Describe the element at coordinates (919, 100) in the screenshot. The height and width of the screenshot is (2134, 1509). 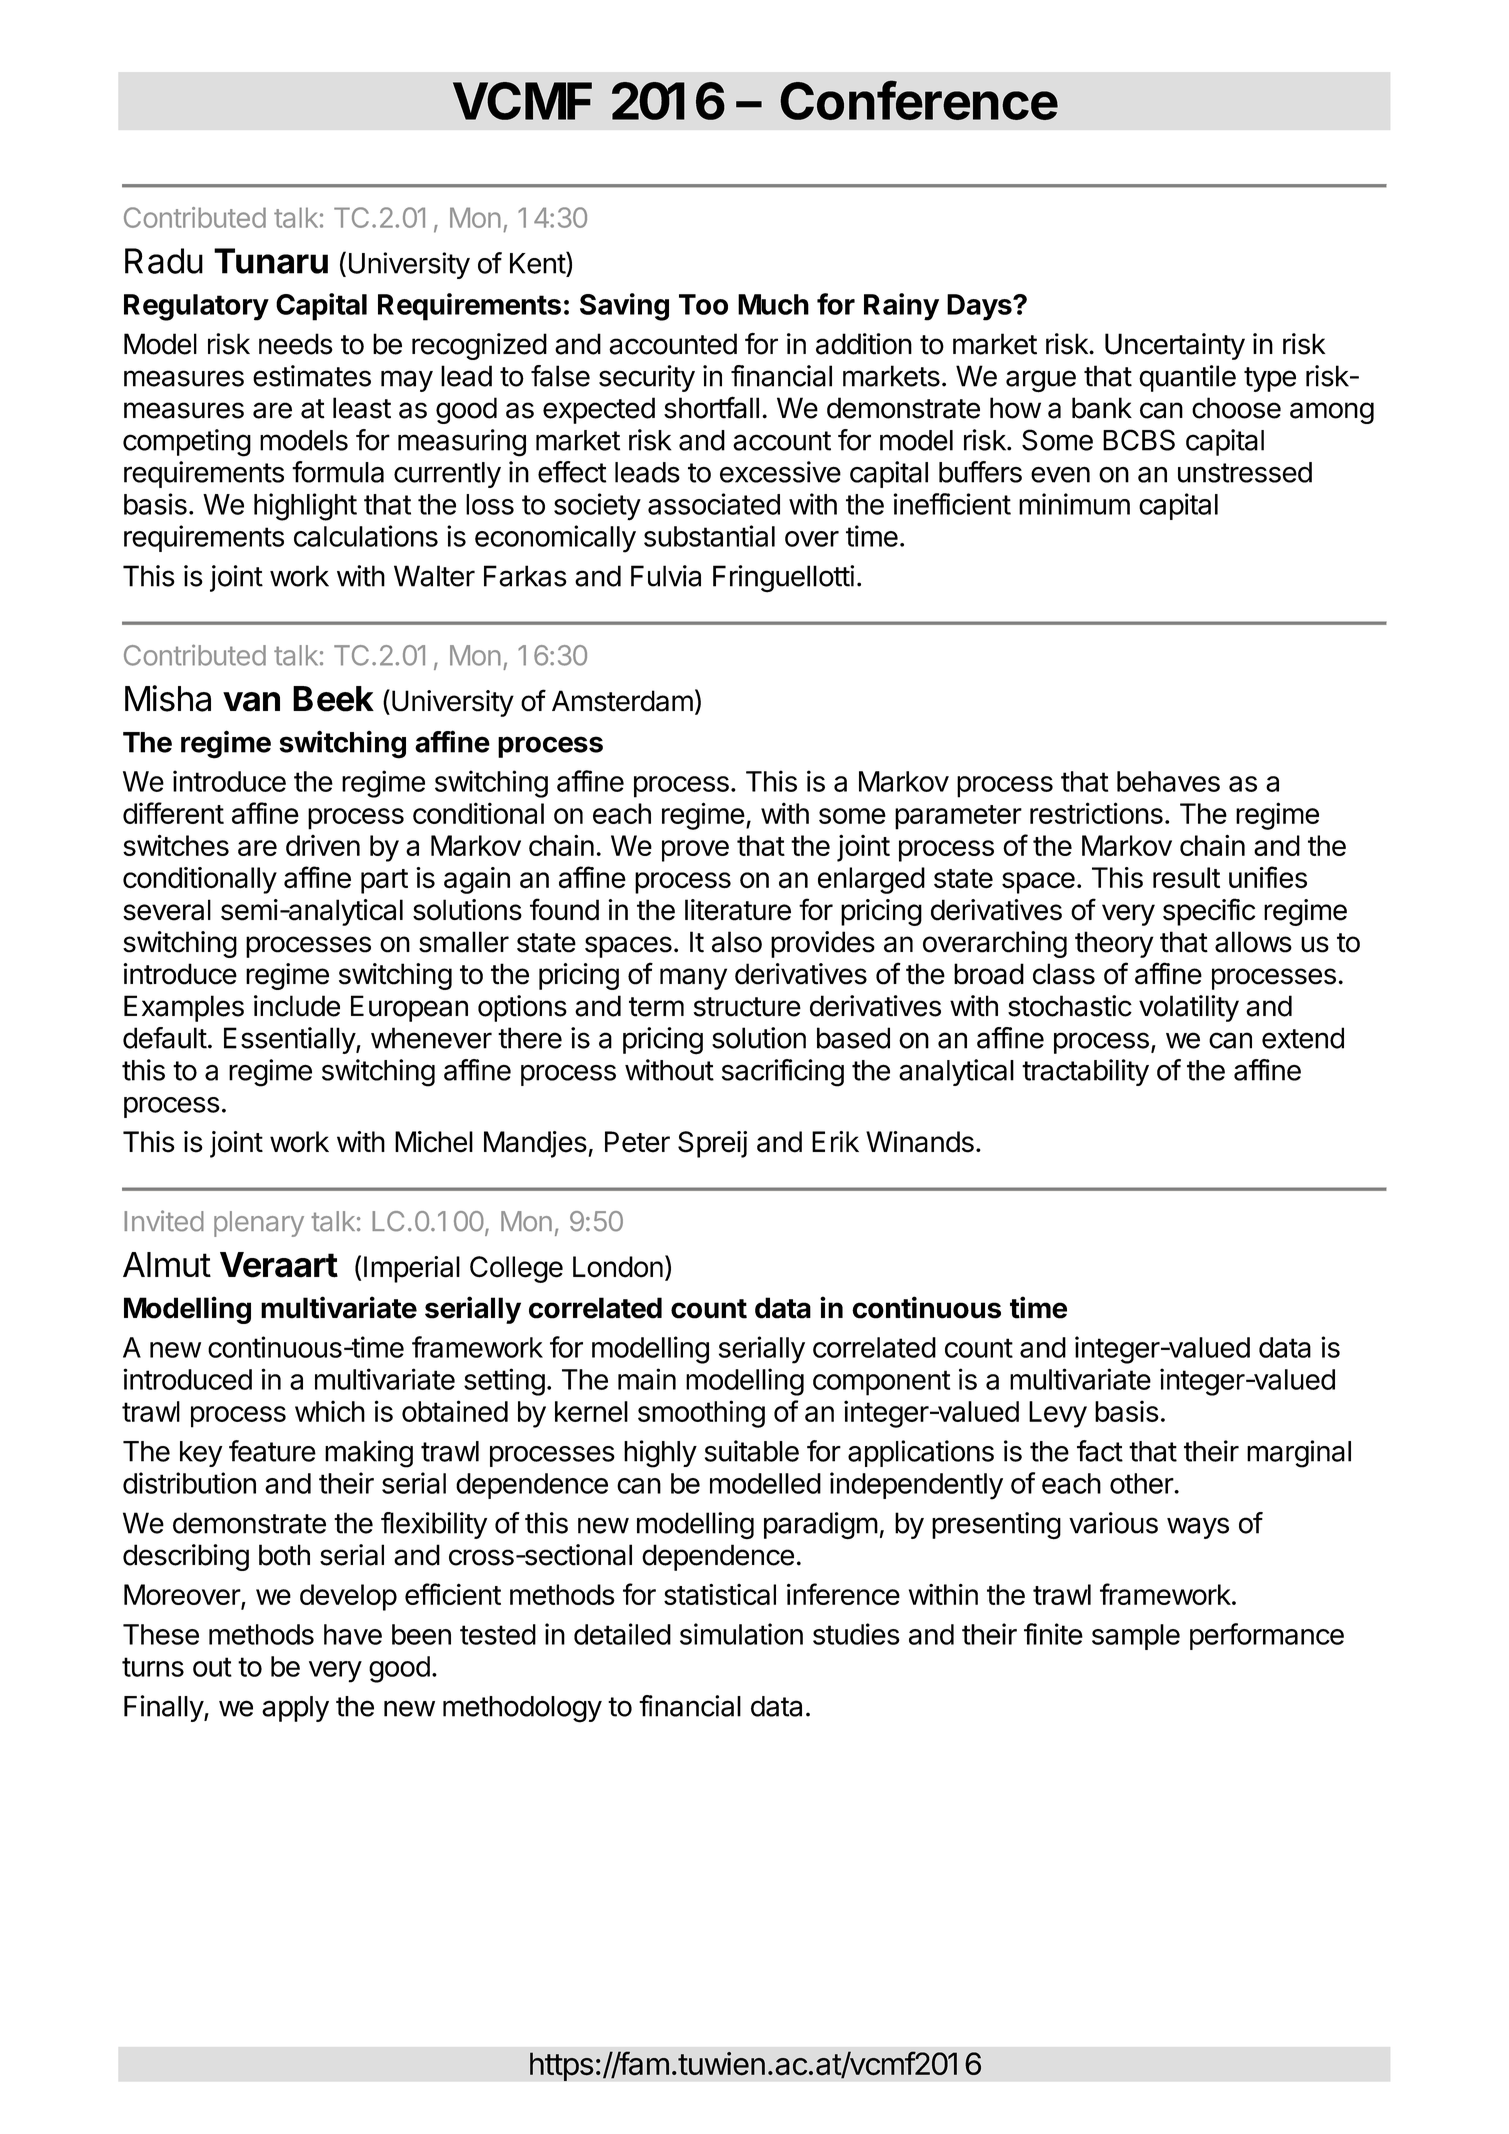
I see `Conference` at that location.
